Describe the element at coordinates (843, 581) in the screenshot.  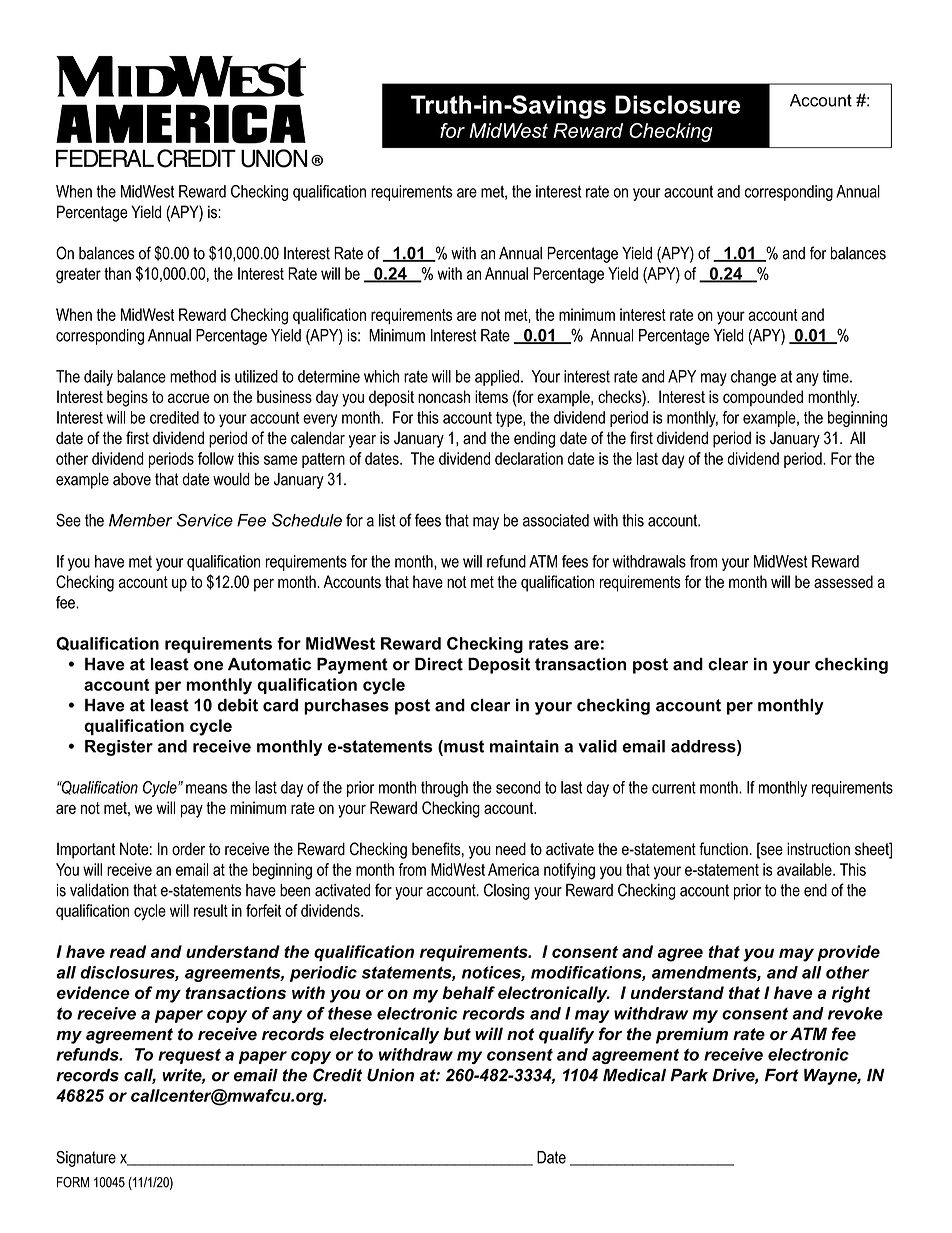
I see `assessed` at that location.
